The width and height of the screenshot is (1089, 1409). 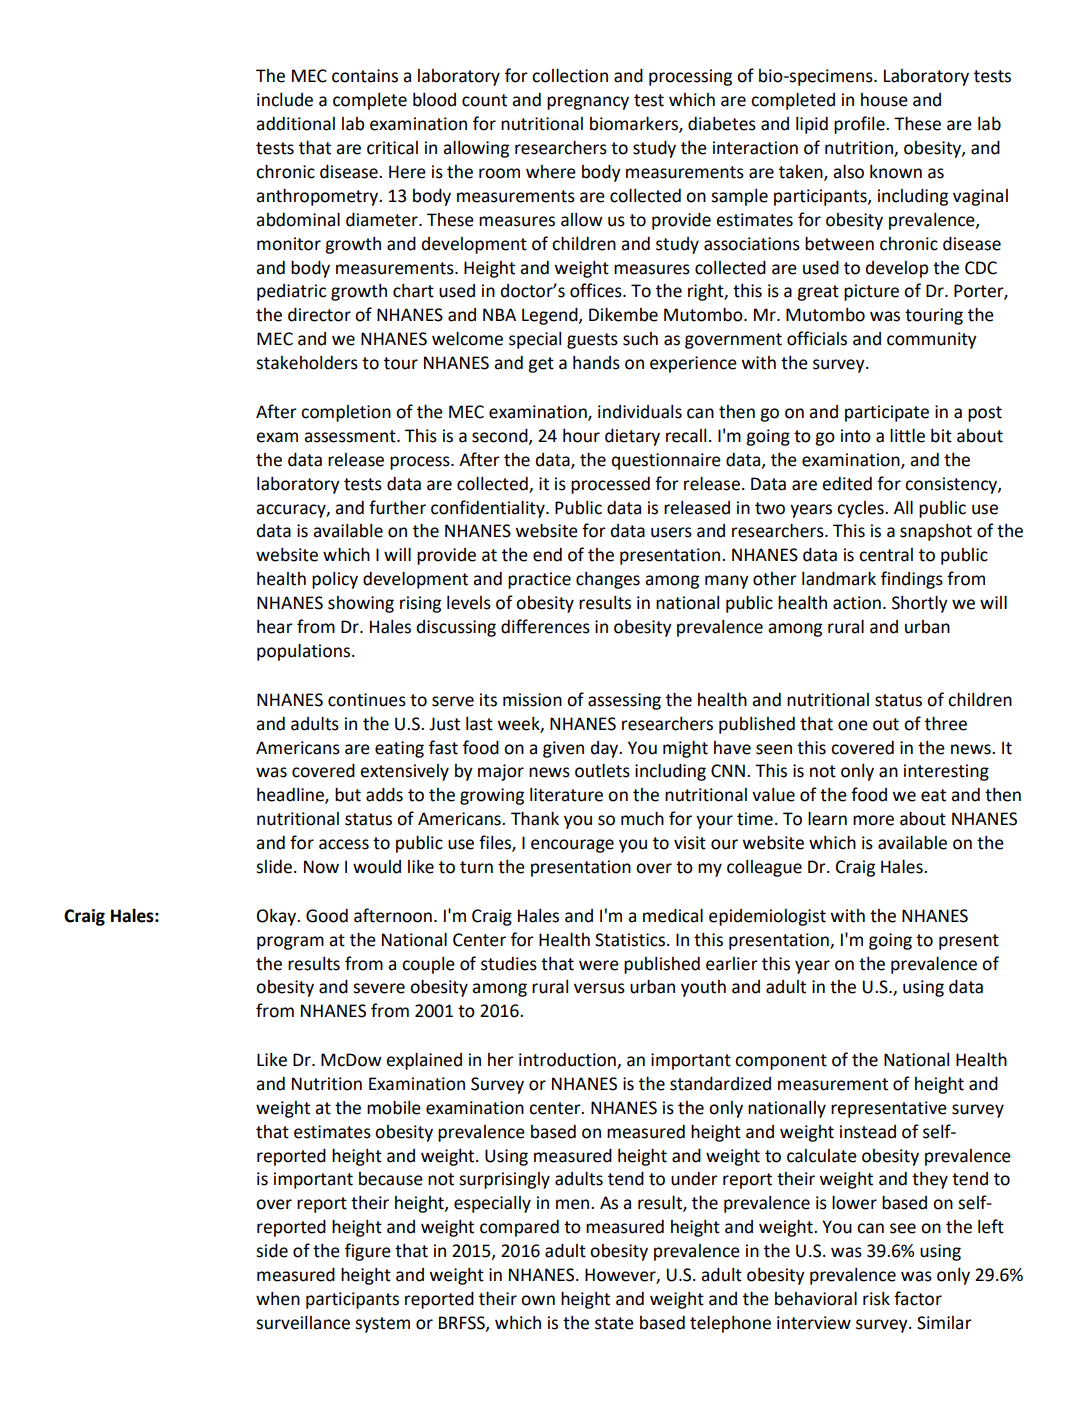 What do you see at coordinates (946, 724) in the screenshot?
I see `three` at bounding box center [946, 724].
